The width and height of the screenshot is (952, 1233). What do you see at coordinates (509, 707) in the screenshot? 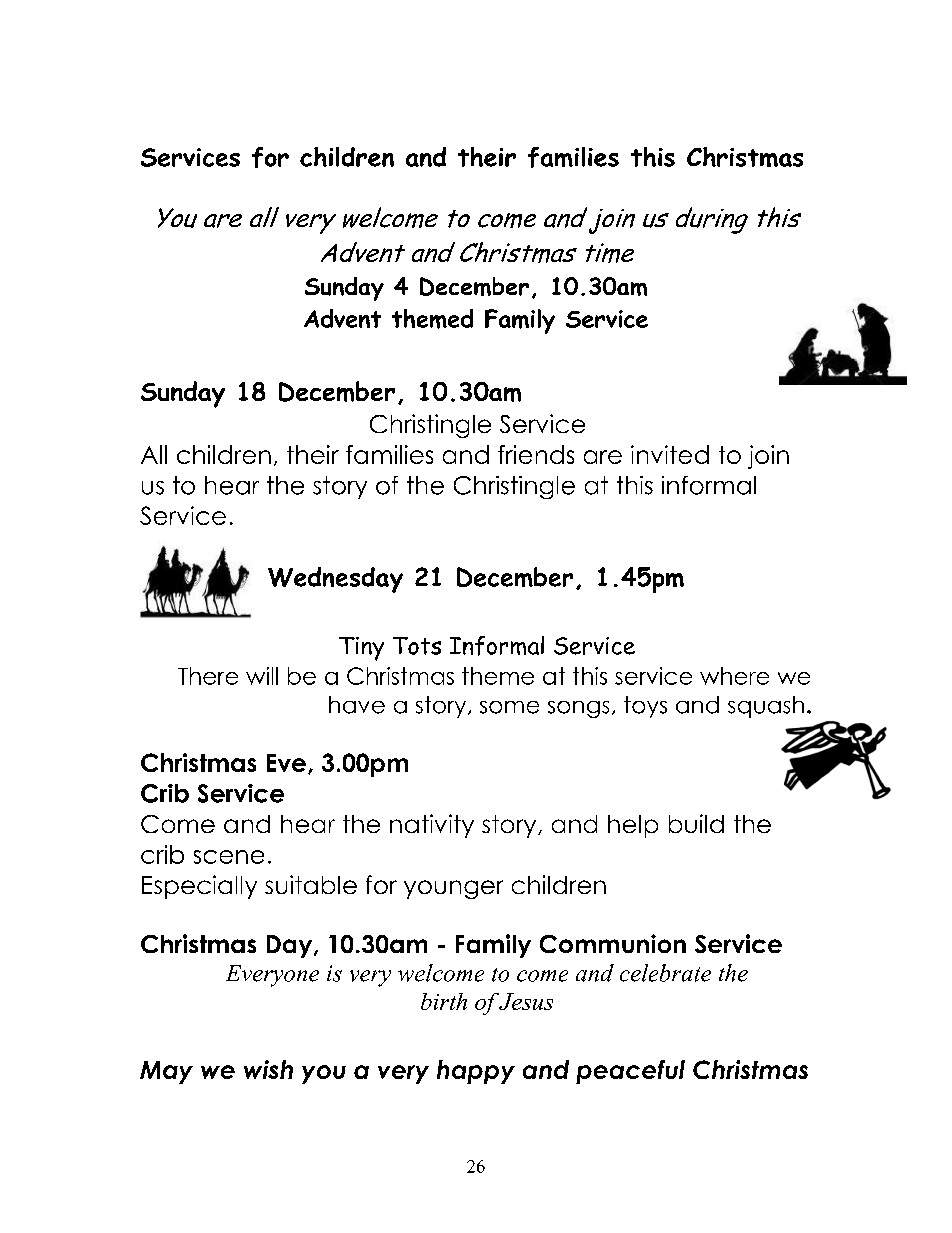
I see `some` at bounding box center [509, 707].
